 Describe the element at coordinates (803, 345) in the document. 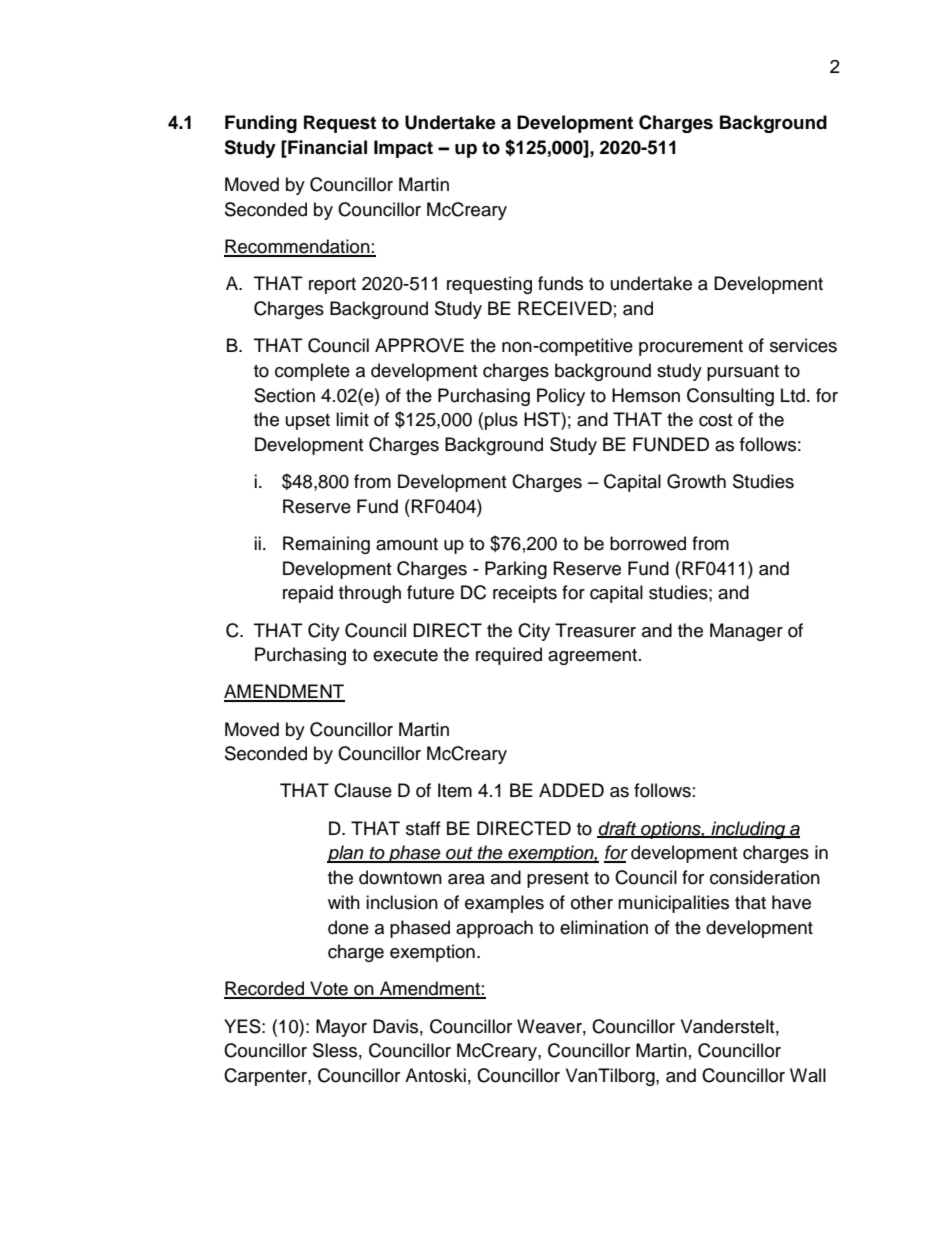

I see `services` at that location.
